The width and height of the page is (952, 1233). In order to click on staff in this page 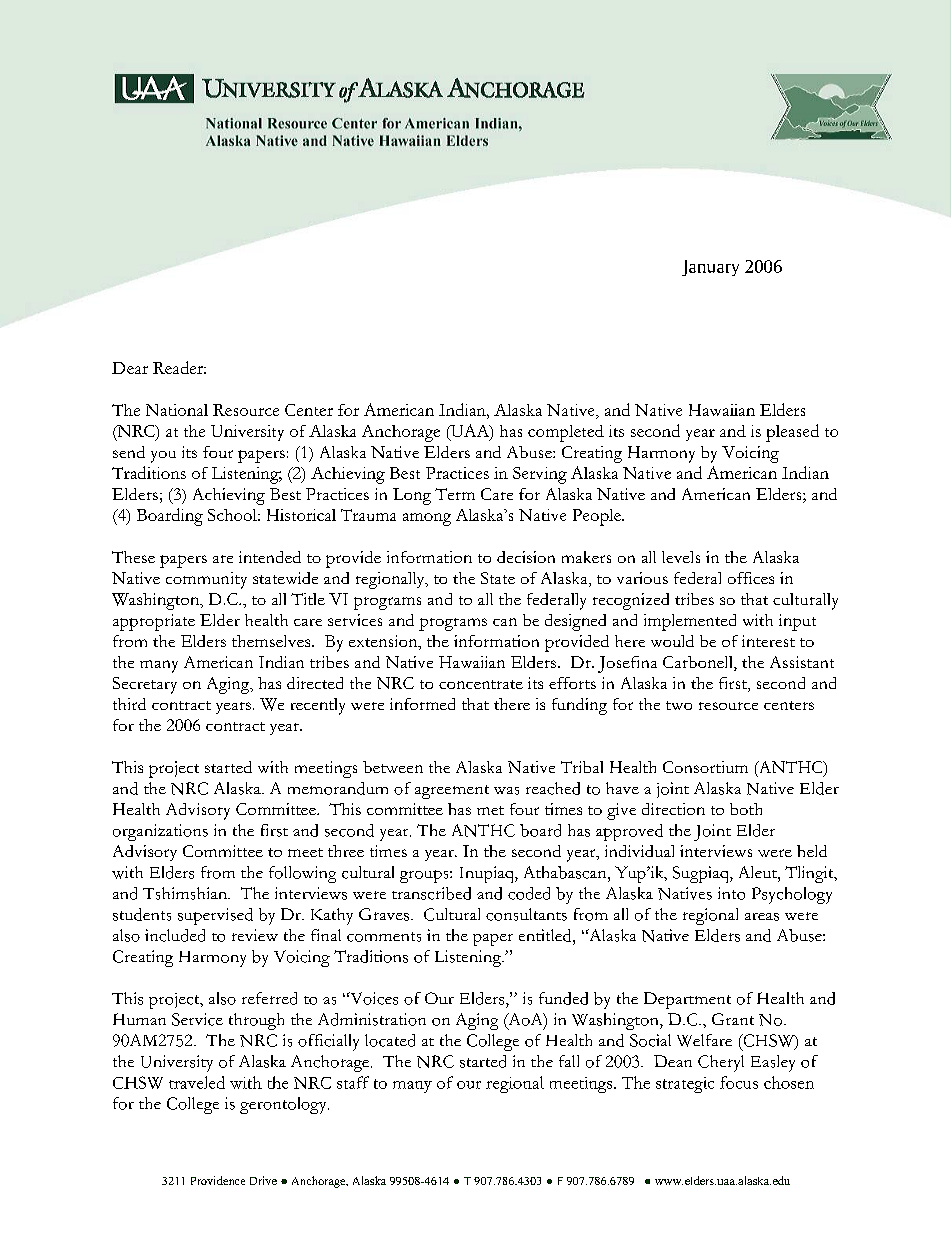, I will do `click(353, 1082)`.
